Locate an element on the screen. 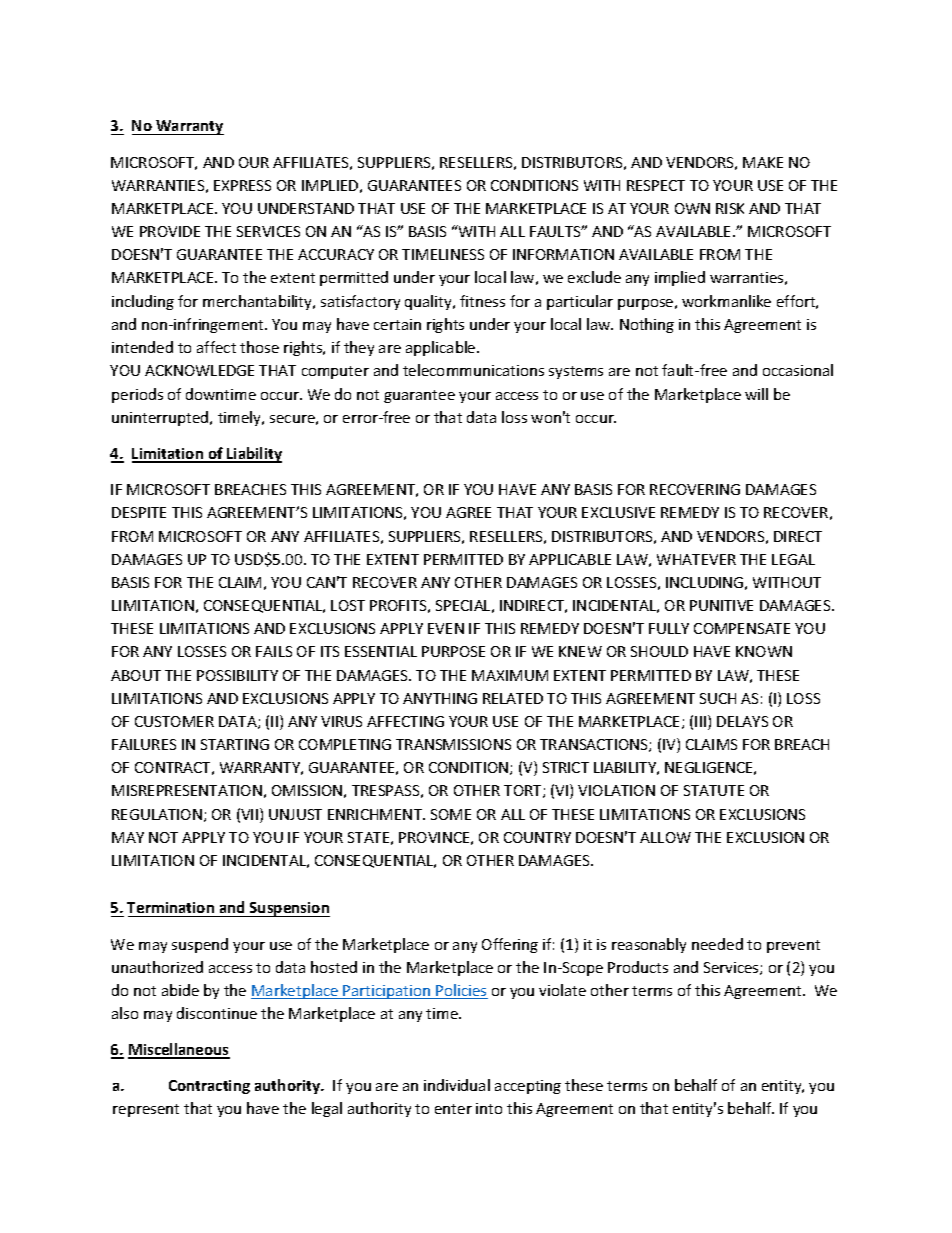 This screenshot has width=952, height=1233. MAXIMUM is located at coordinates (510, 675).
